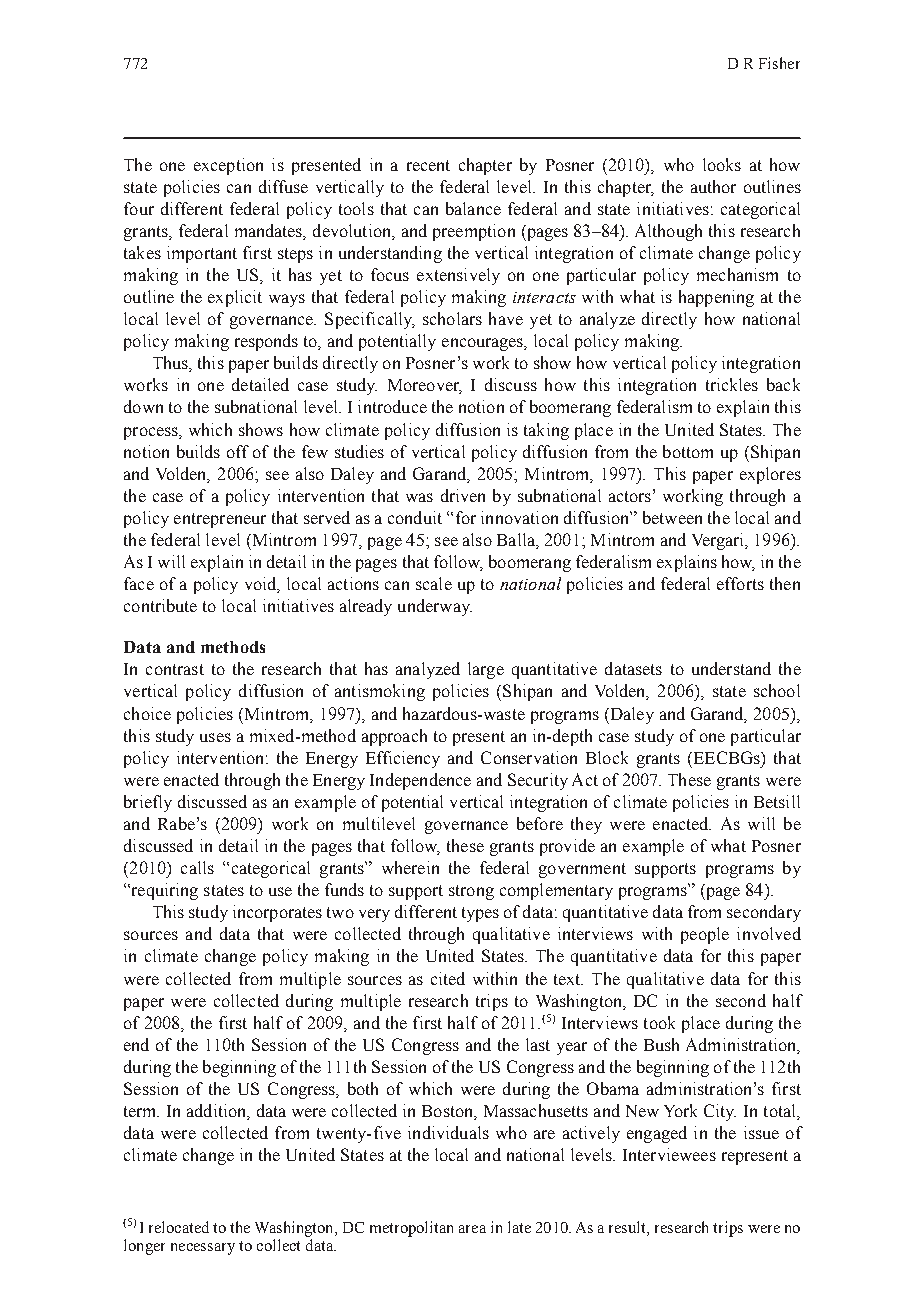  Describe the element at coordinates (228, 166) in the screenshot. I see `exception` at that location.
